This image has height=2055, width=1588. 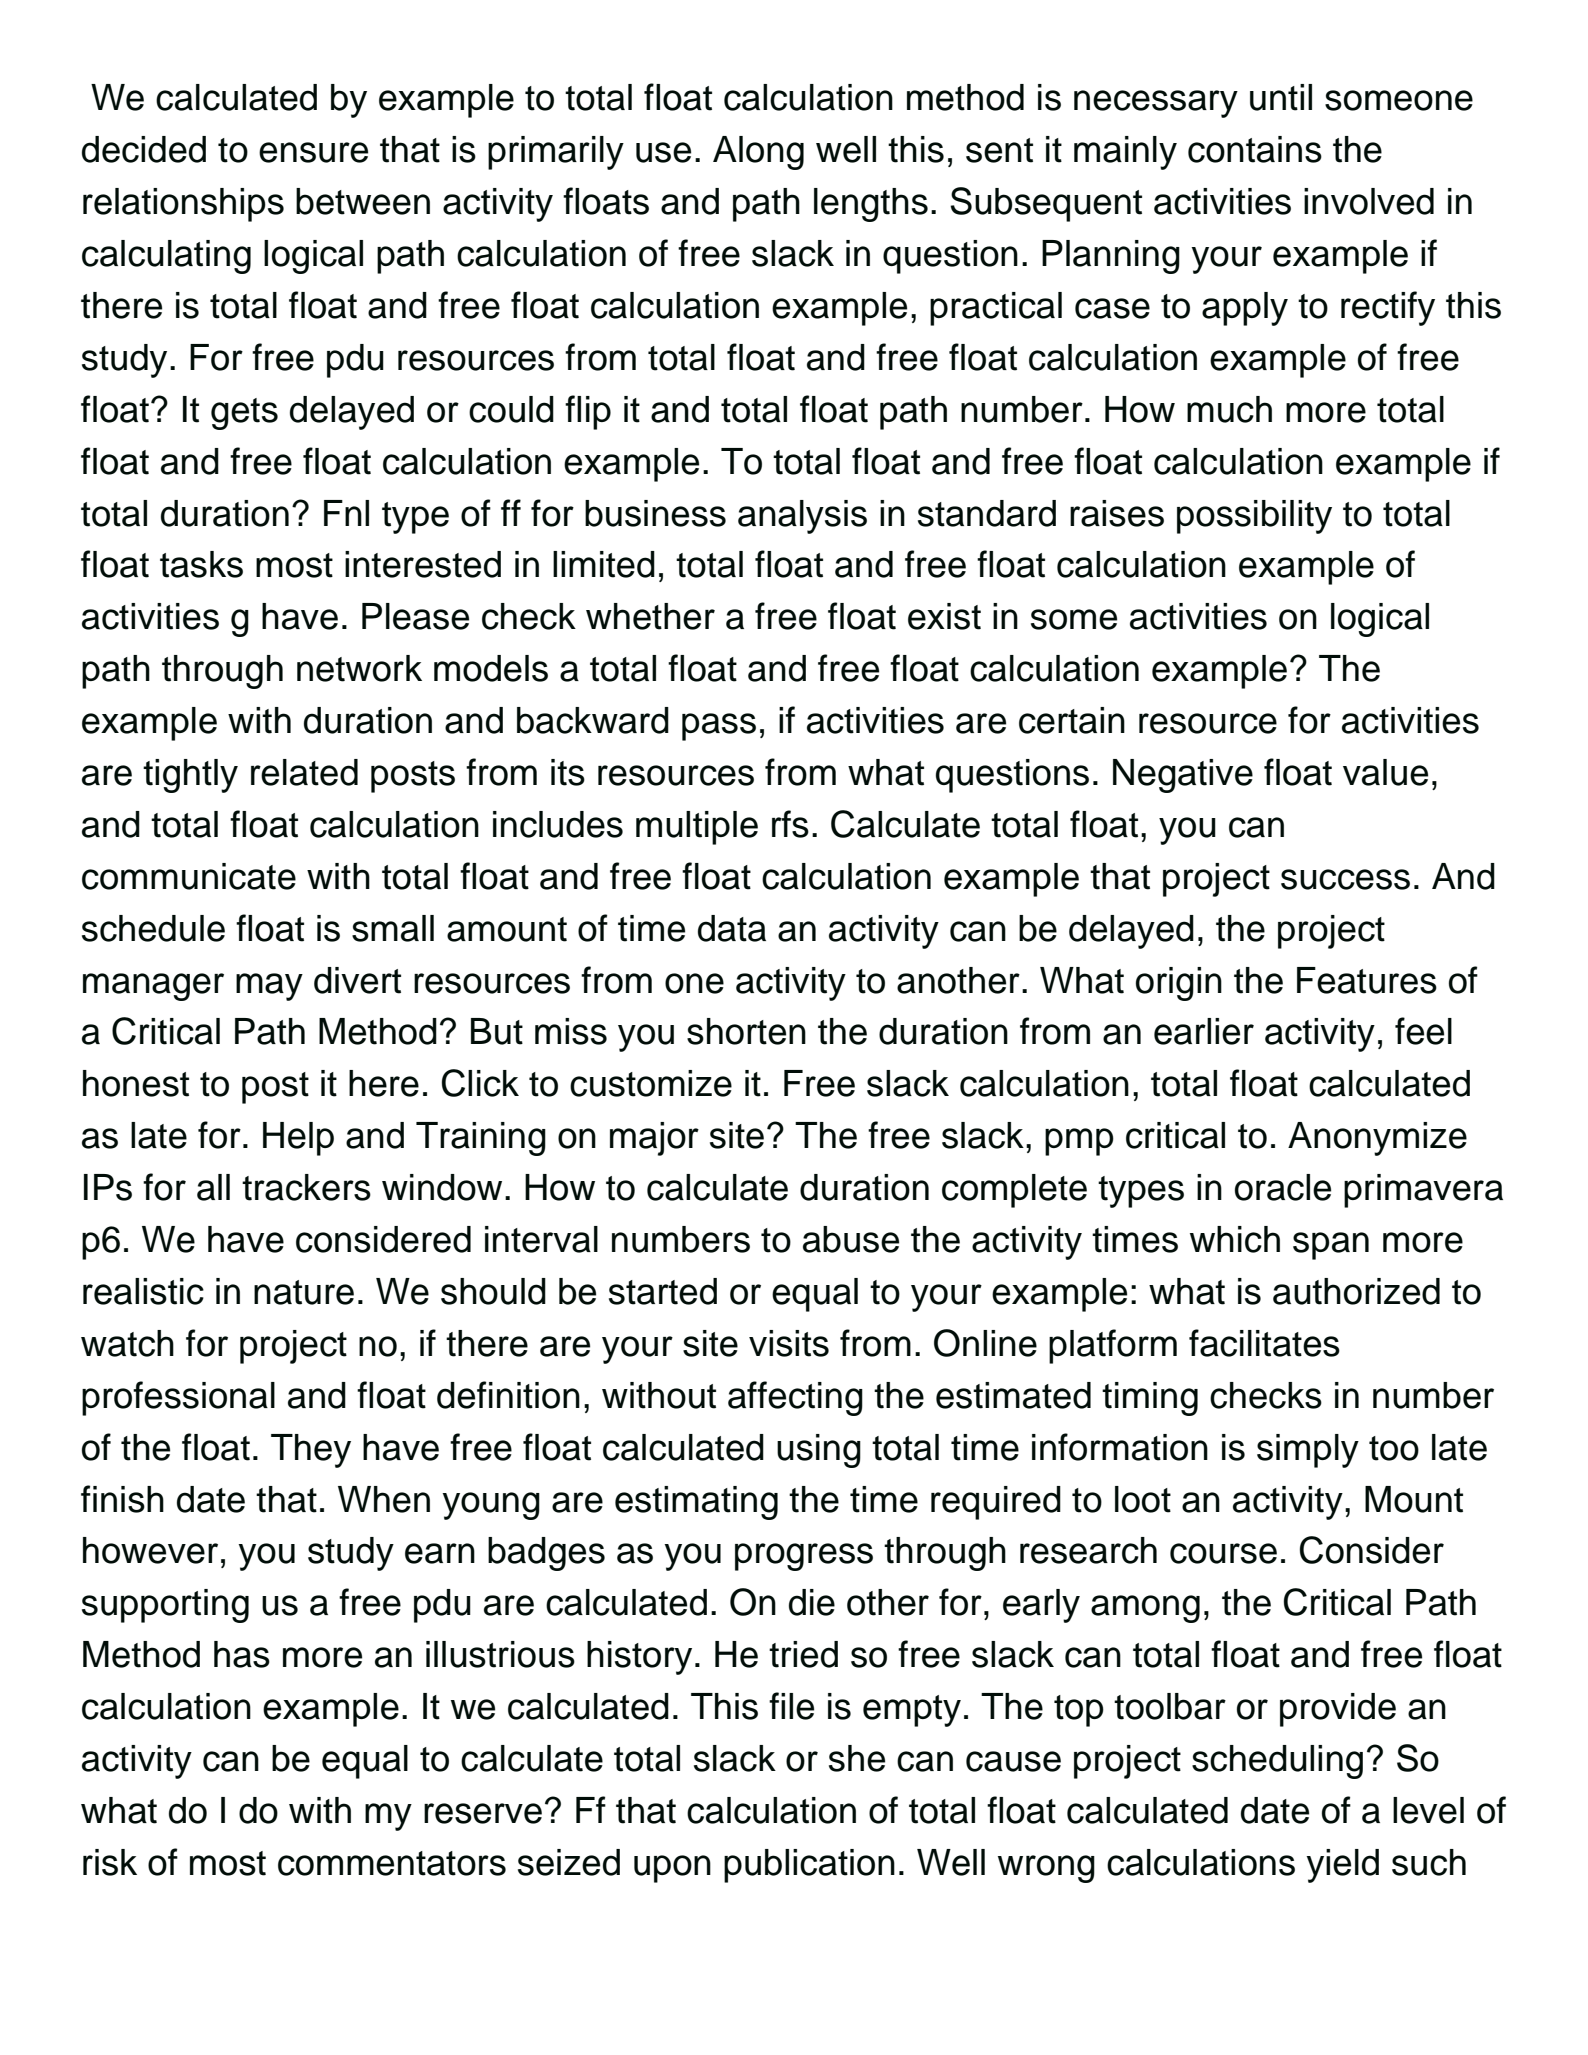 I want to click on Along, so click(x=758, y=153).
